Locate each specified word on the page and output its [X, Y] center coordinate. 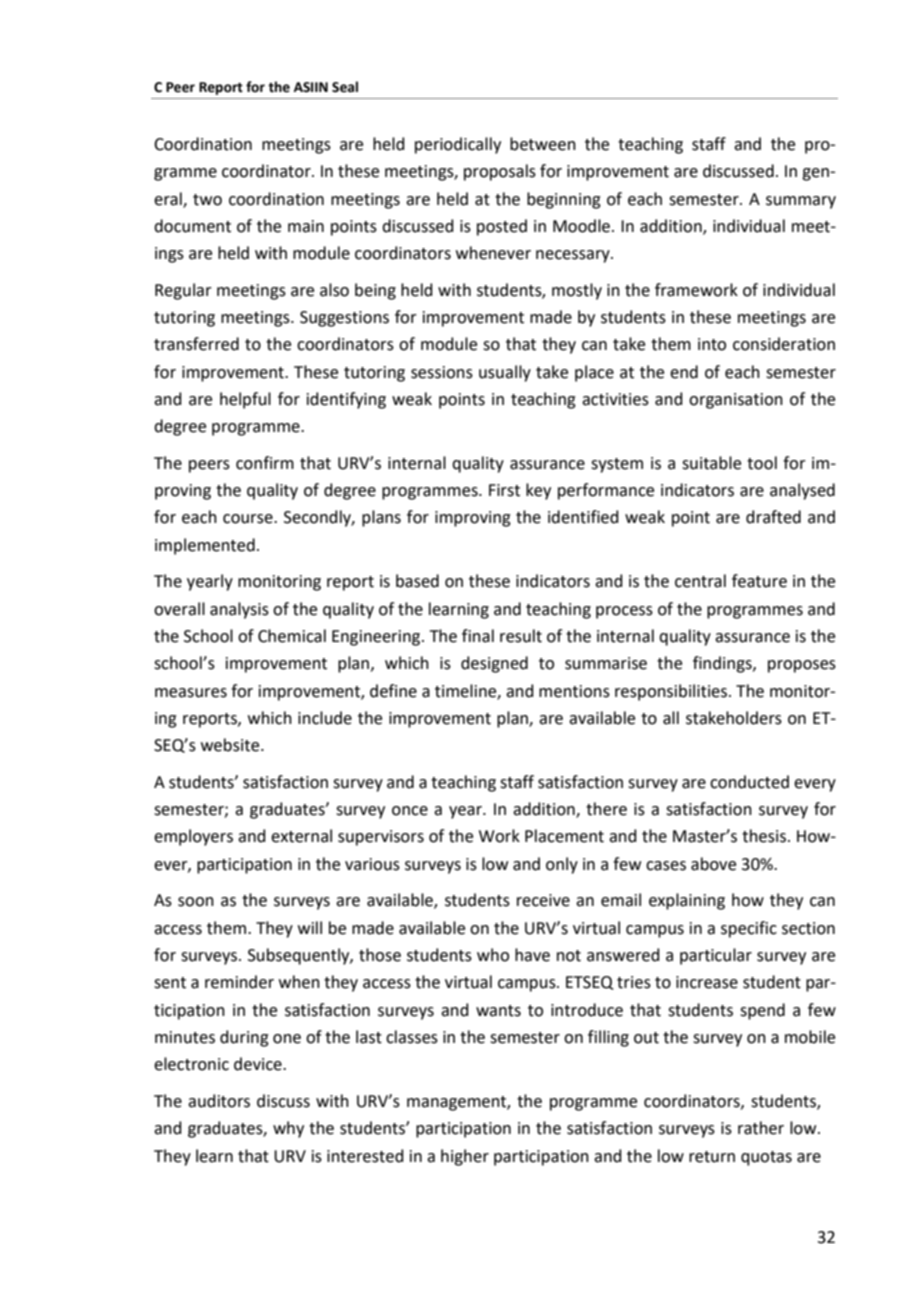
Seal [345, 87]
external [301, 836]
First [504, 490]
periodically [458, 145]
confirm [265, 463]
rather [761, 1128]
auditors [219, 1101]
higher [465, 1157]
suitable [711, 463]
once [410, 811]
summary [801, 202]
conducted [749, 782]
